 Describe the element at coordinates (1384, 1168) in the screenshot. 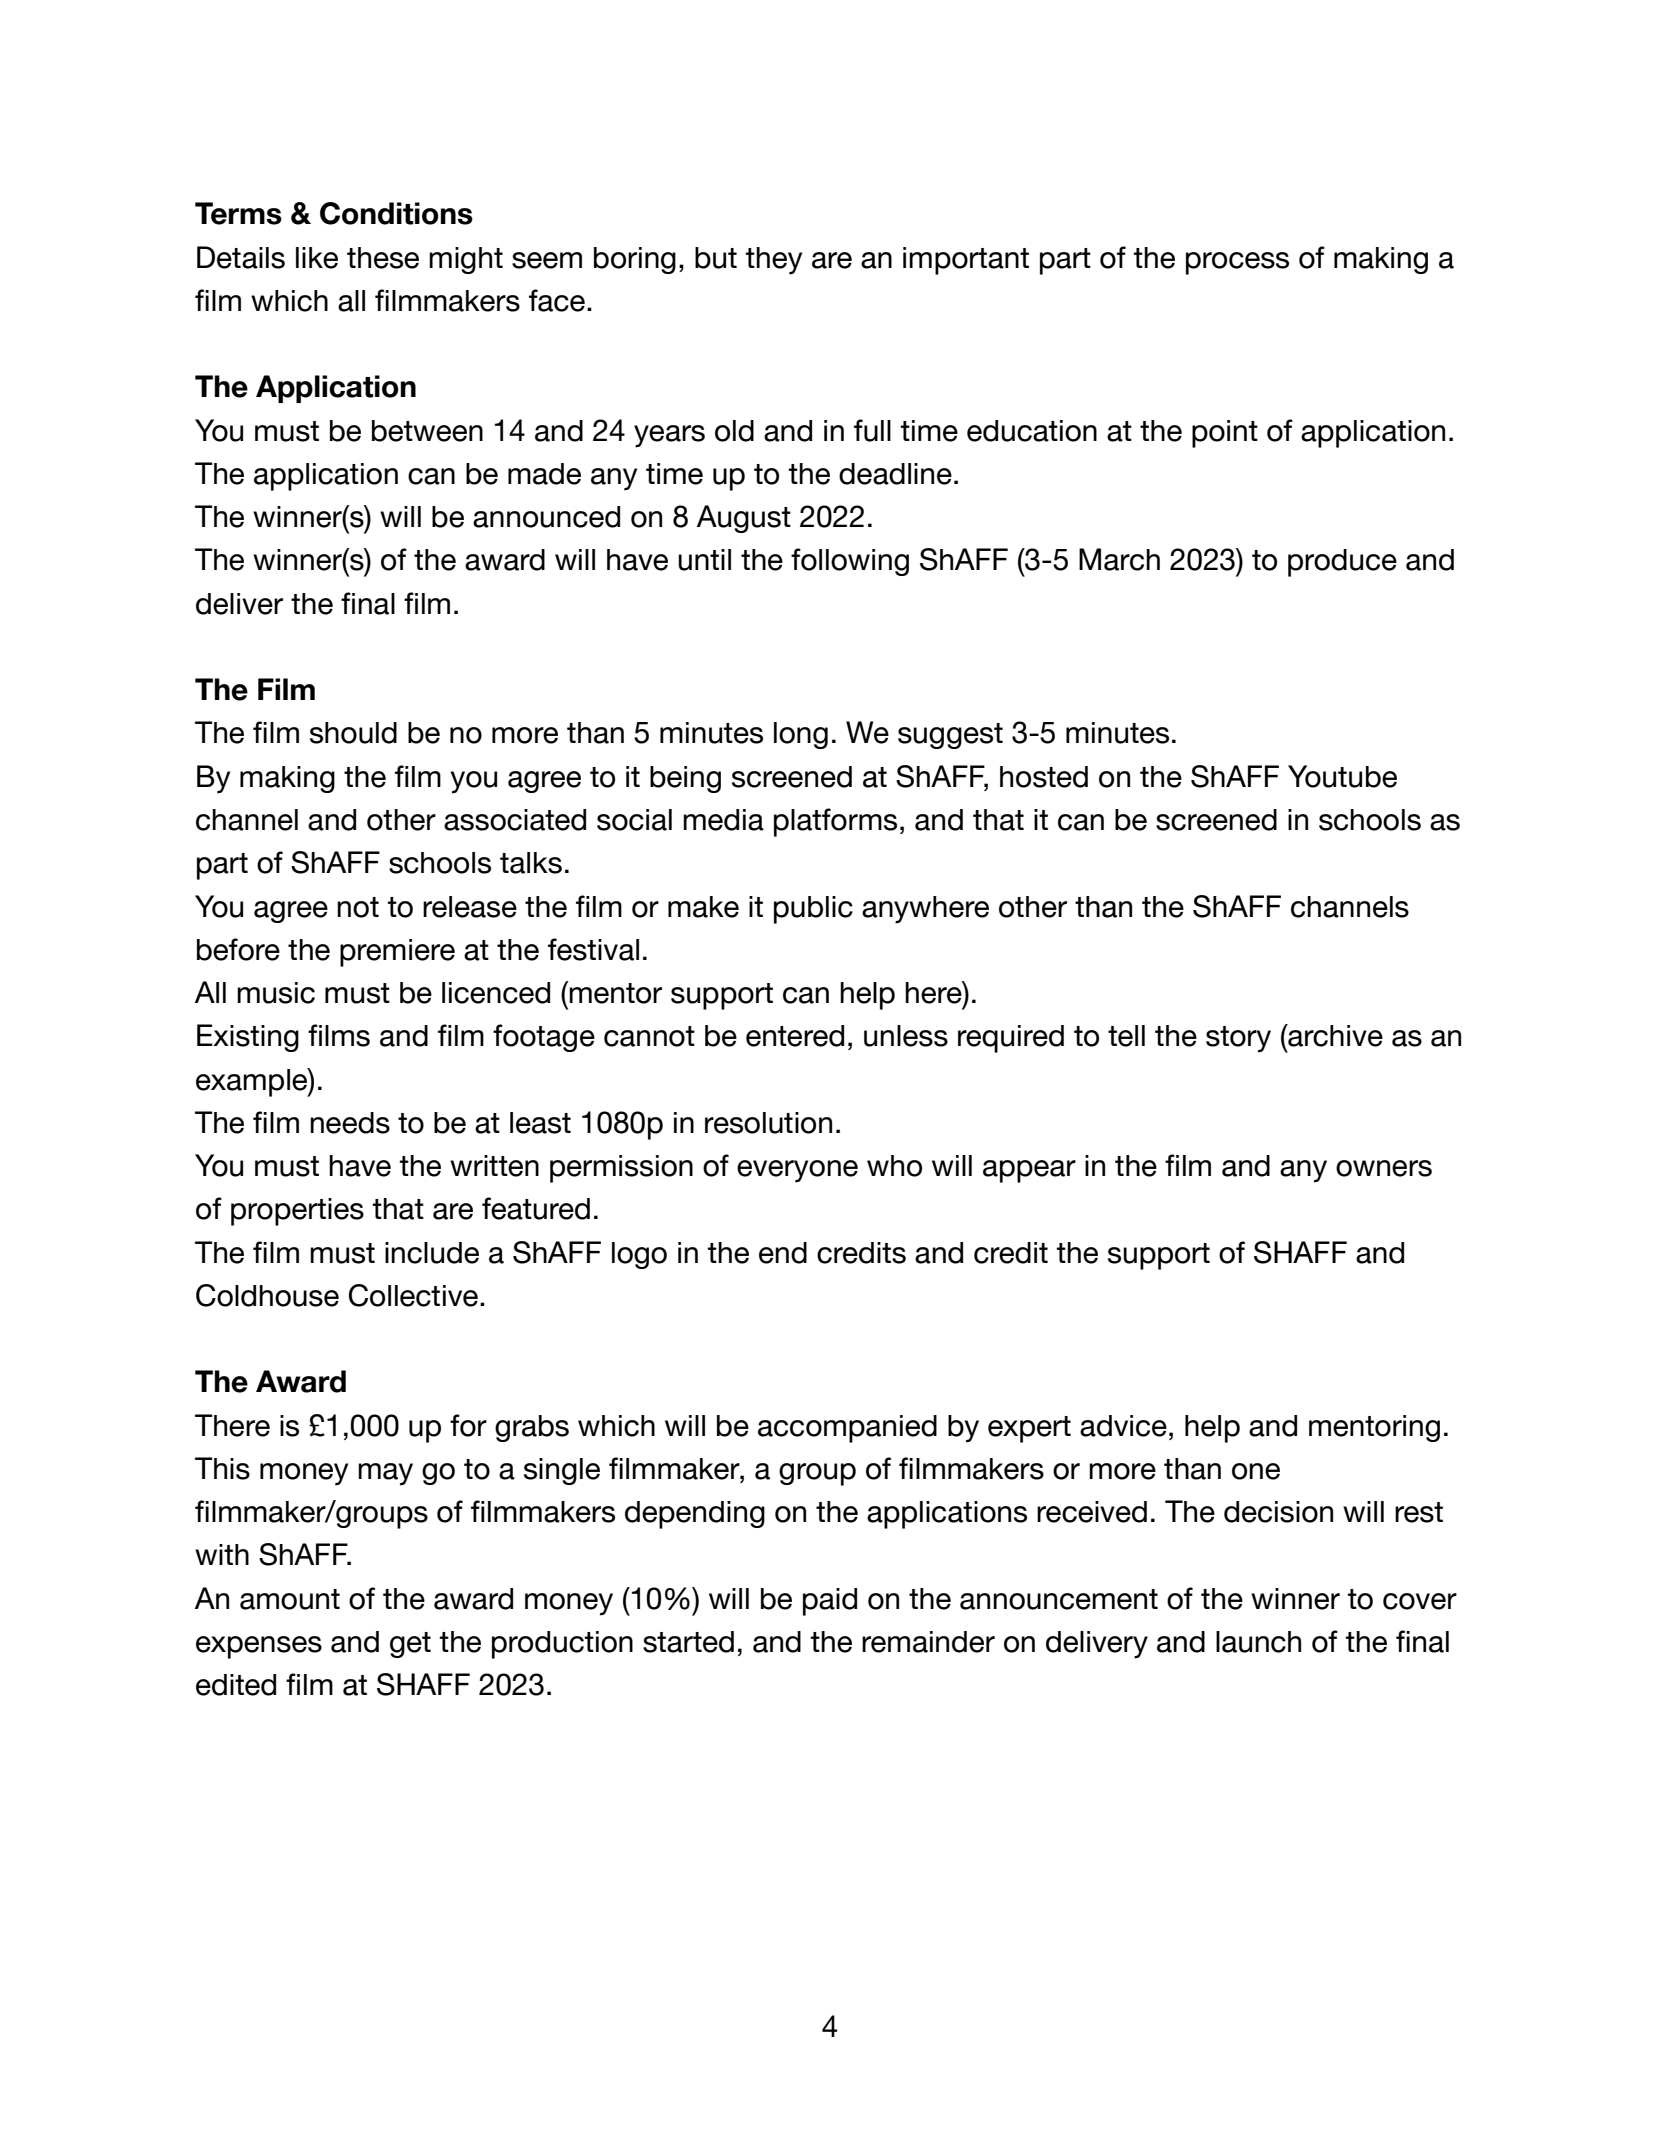

I see `owners` at that location.
